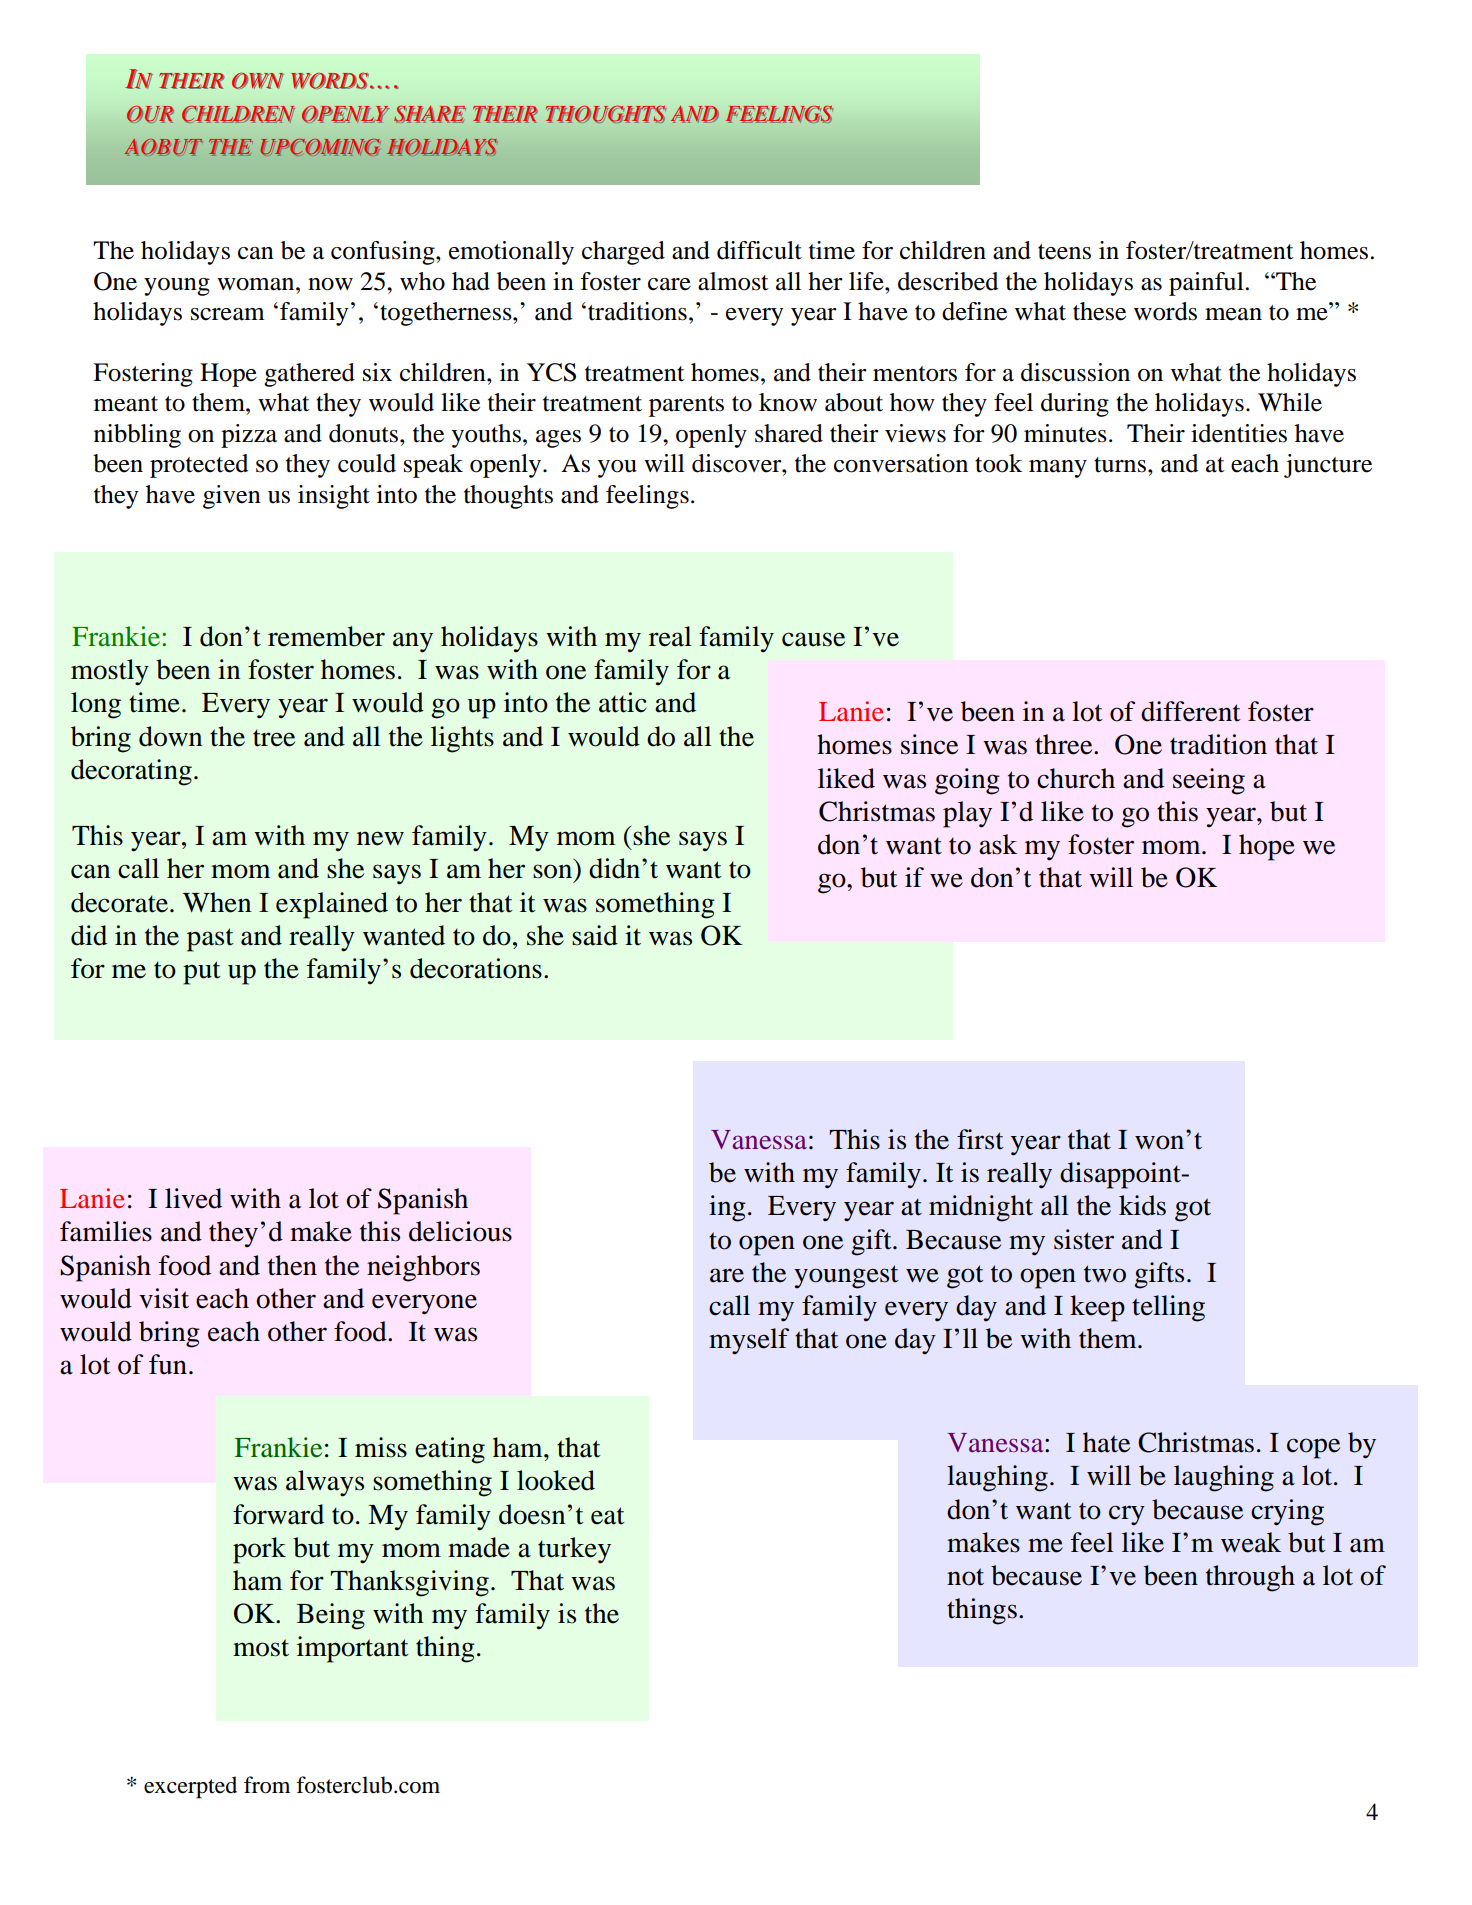 The width and height of the screenshot is (1472, 1905). I want to click on kids, so click(1142, 1205).
